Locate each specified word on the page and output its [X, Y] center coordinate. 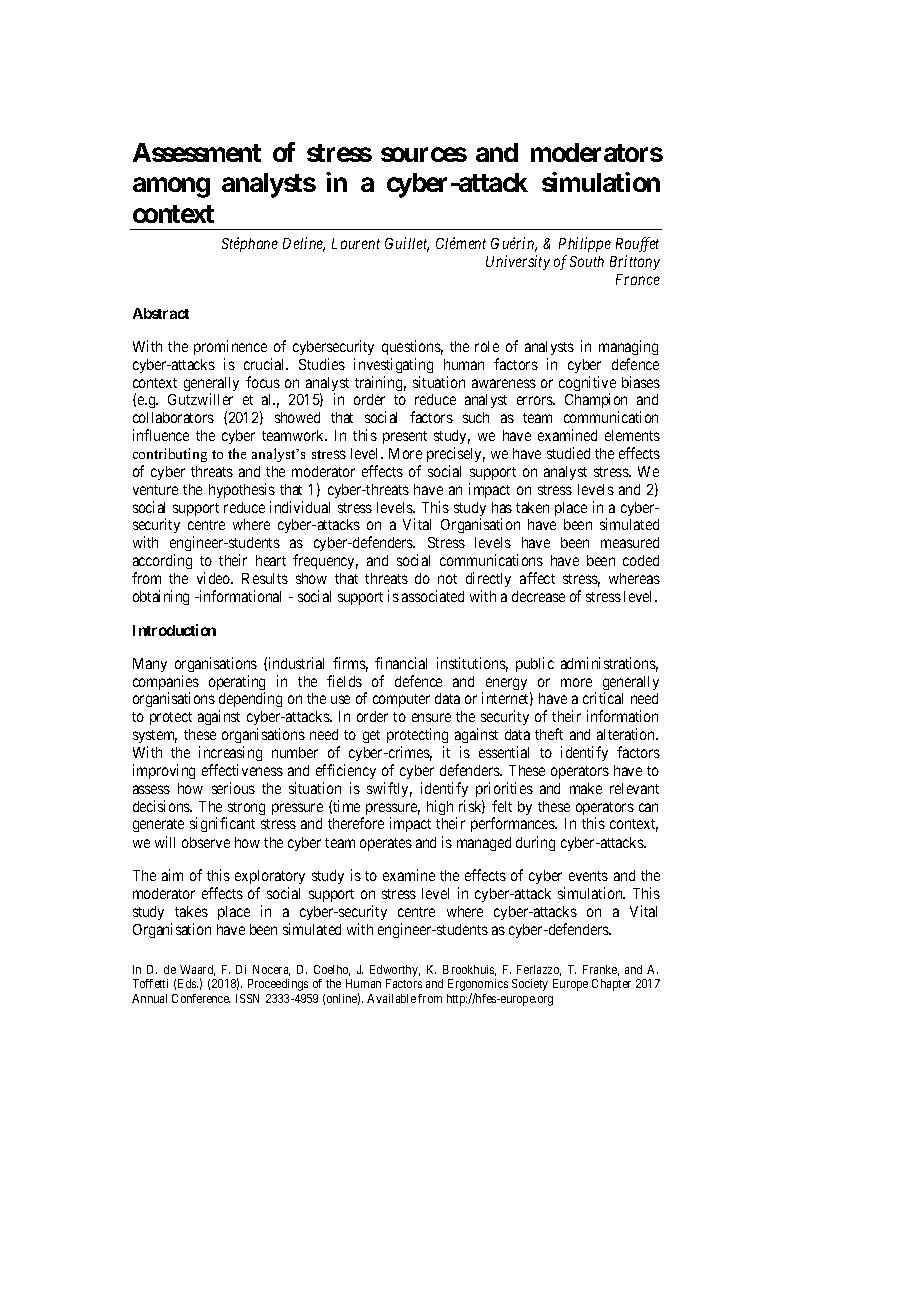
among [171, 188]
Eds [188, 983]
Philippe [585, 244]
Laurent [356, 243]
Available [391, 998]
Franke [601, 970]
